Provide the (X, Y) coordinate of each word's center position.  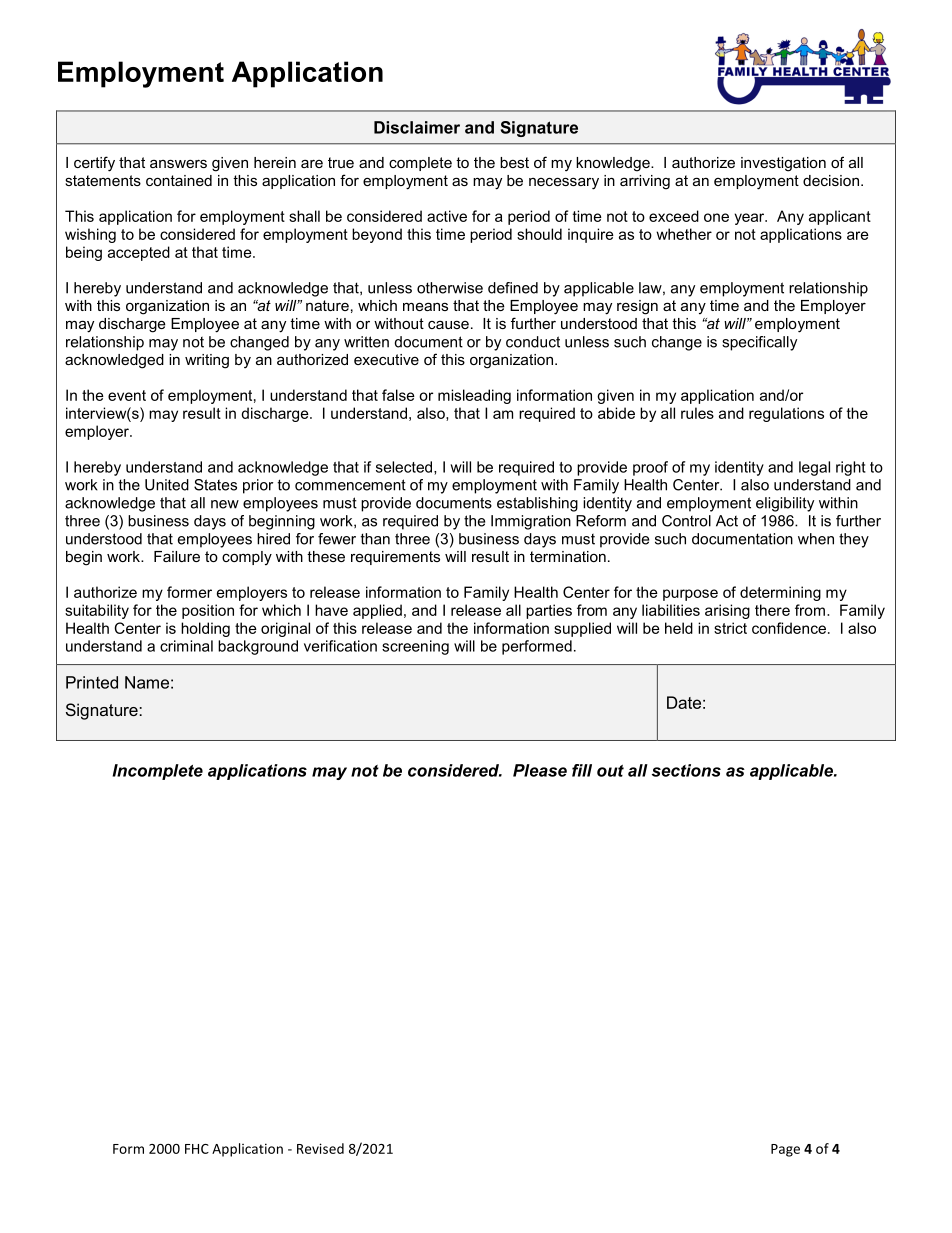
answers (178, 163)
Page (785, 1150)
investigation (783, 164)
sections (686, 770)
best (514, 162)
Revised (320, 1148)
